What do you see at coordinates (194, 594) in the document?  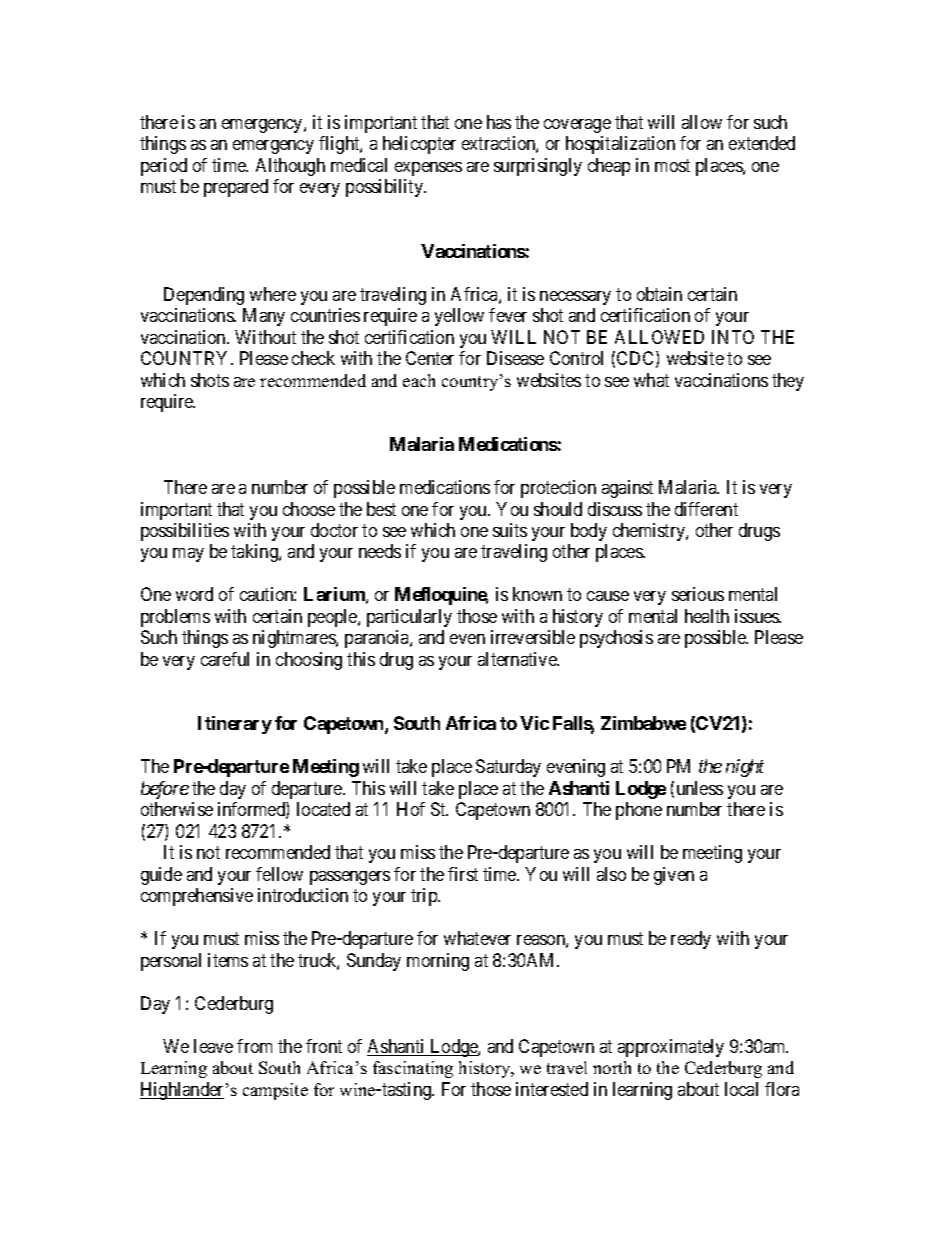 I see `word` at bounding box center [194, 594].
